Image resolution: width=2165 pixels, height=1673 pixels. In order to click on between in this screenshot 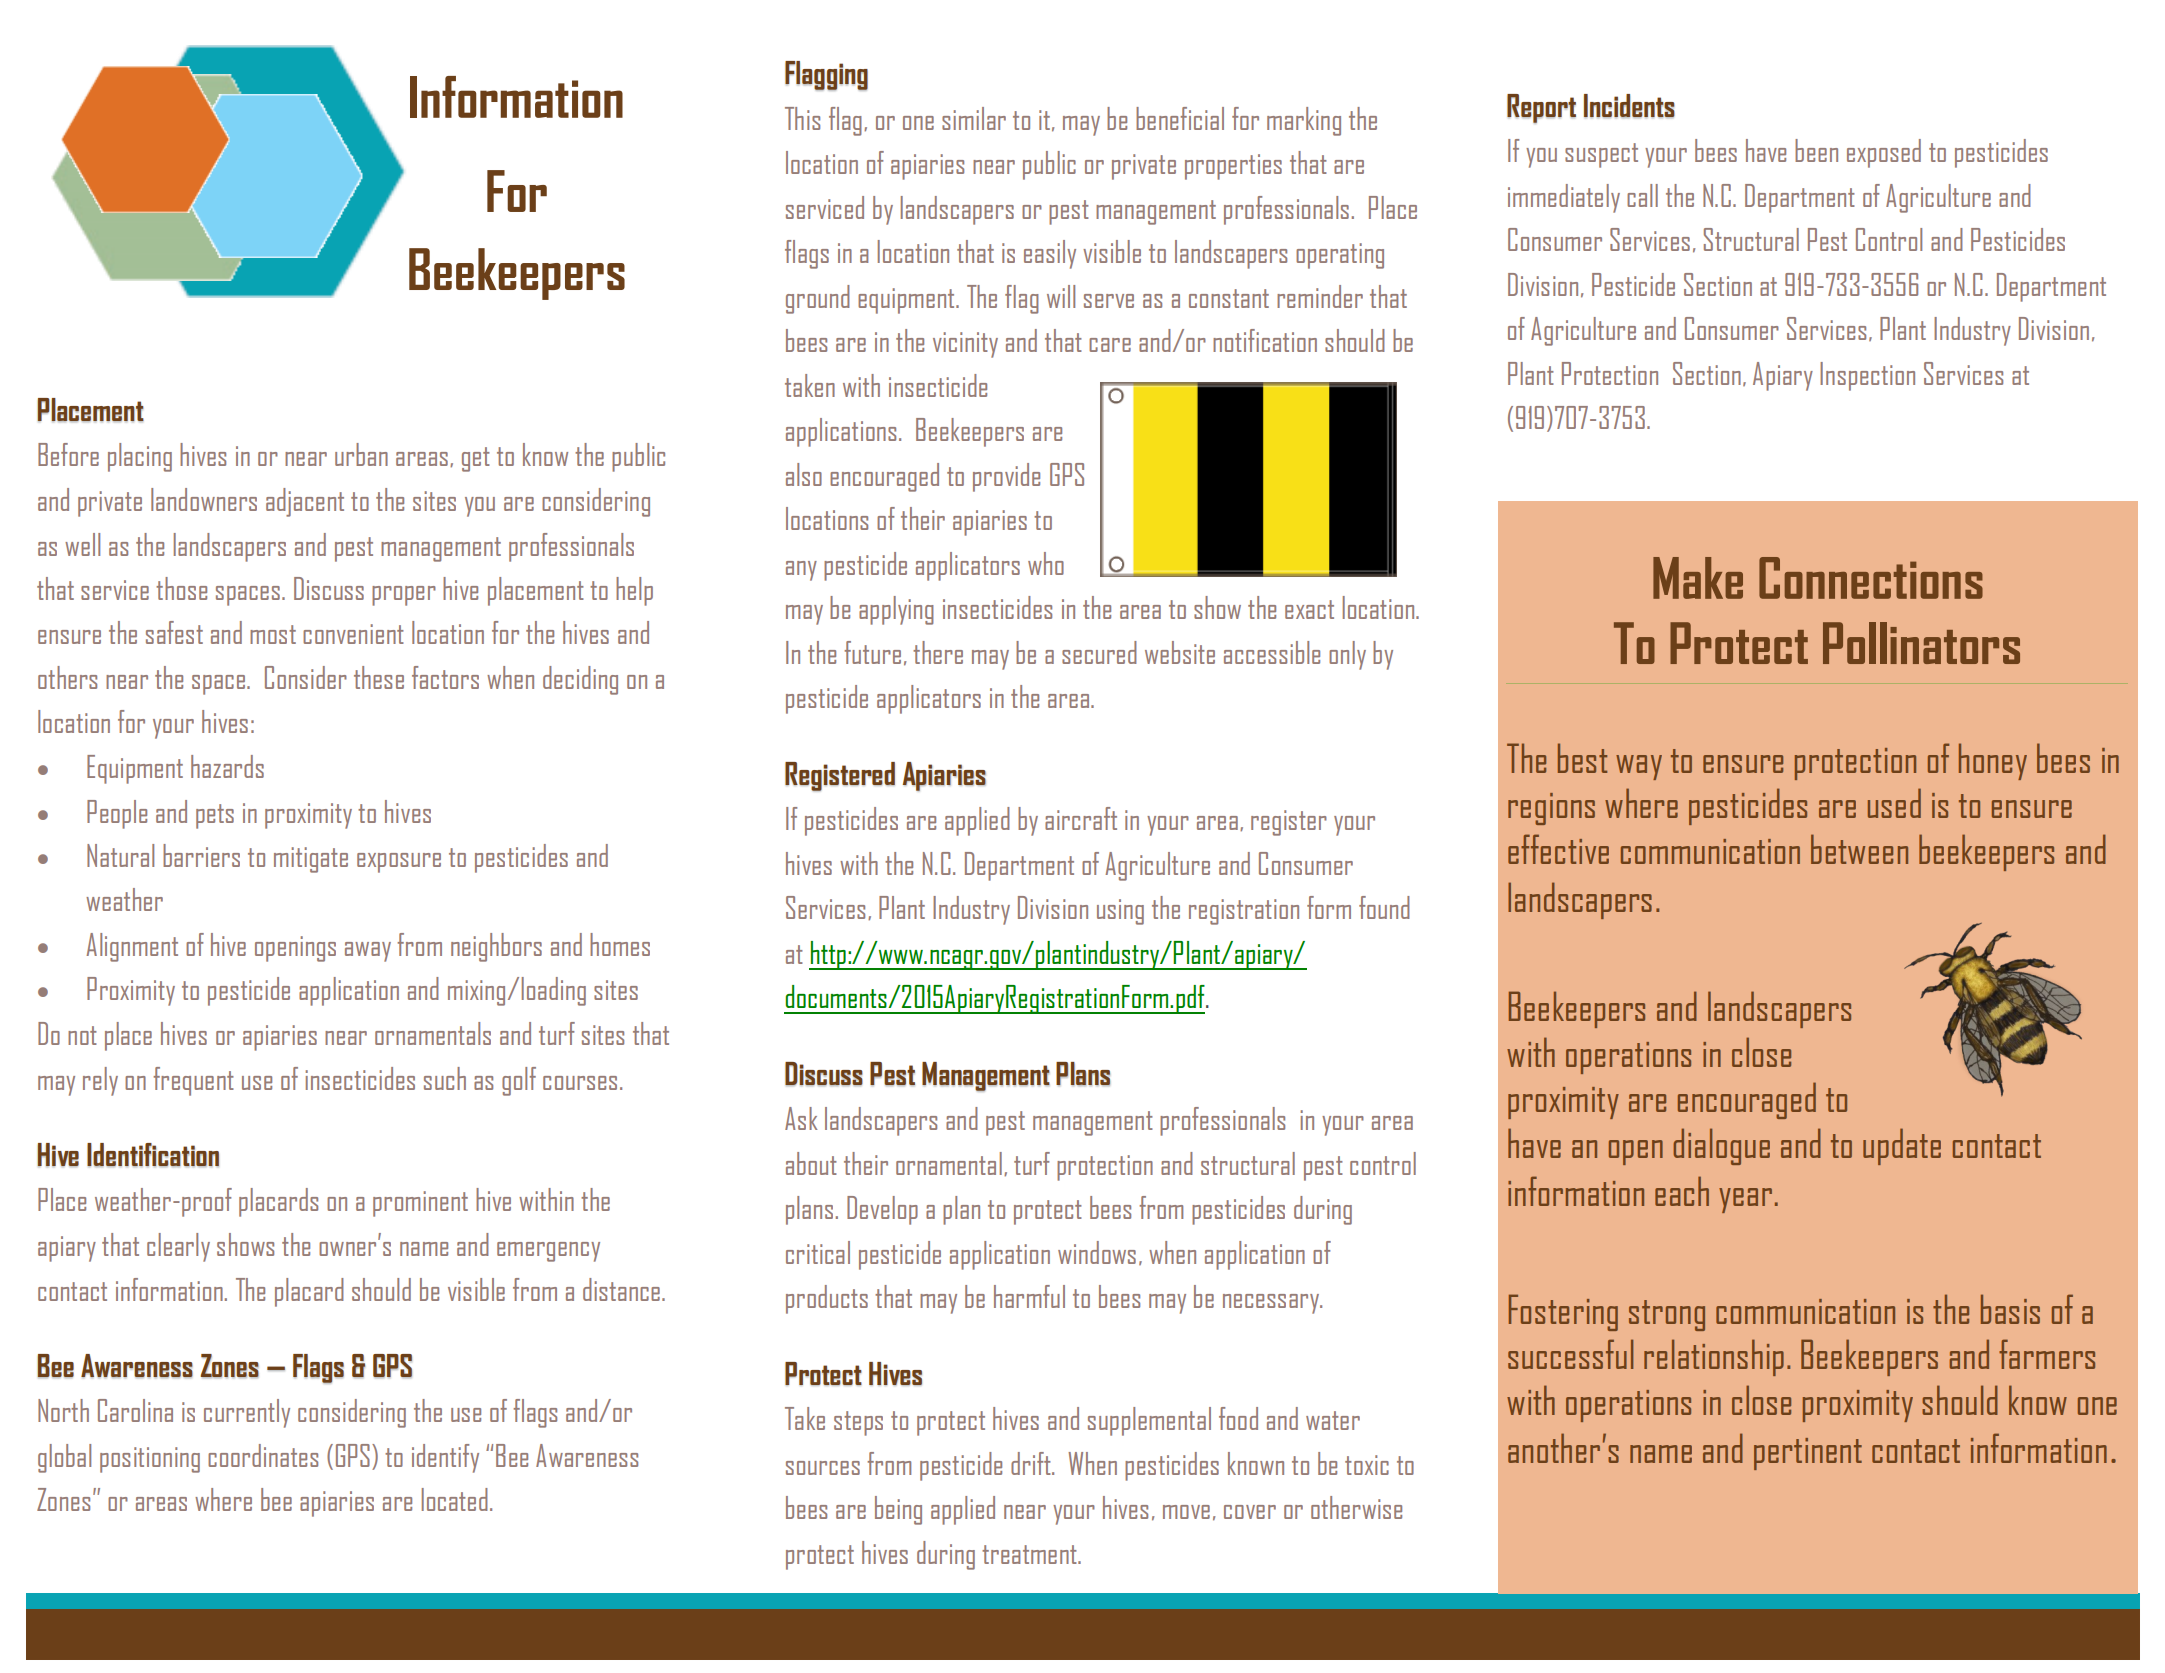, I will do `click(1859, 849)`.
